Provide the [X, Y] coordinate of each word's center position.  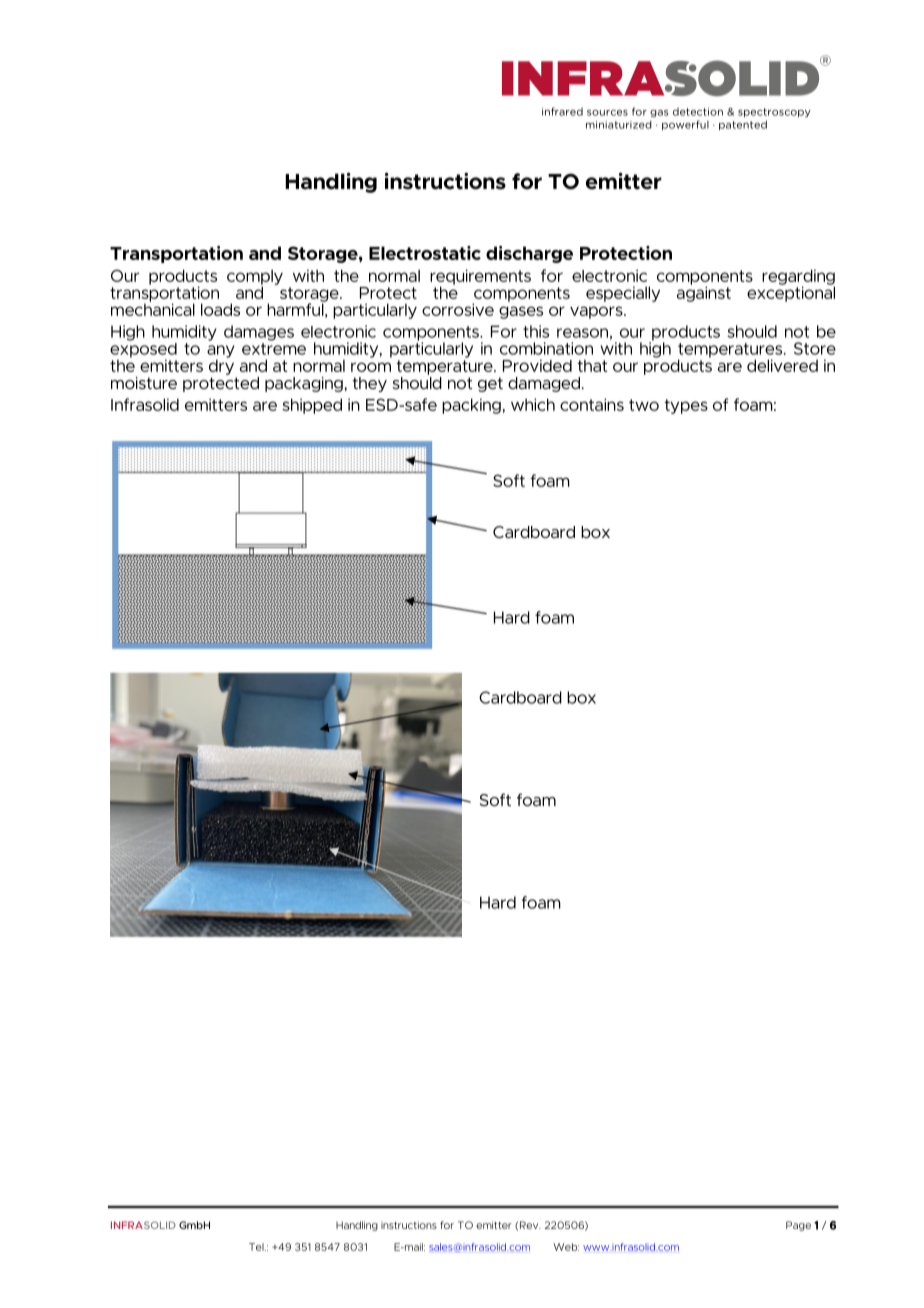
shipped [312, 406]
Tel [257, 1247]
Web [566, 1247]
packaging [304, 384]
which [533, 404]
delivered [782, 365]
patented [743, 125]
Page [798, 1226]
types [686, 406]
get [490, 384]
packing [471, 406]
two [644, 405]
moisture [144, 383]
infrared [562, 111]
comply [255, 278]
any [221, 352]
